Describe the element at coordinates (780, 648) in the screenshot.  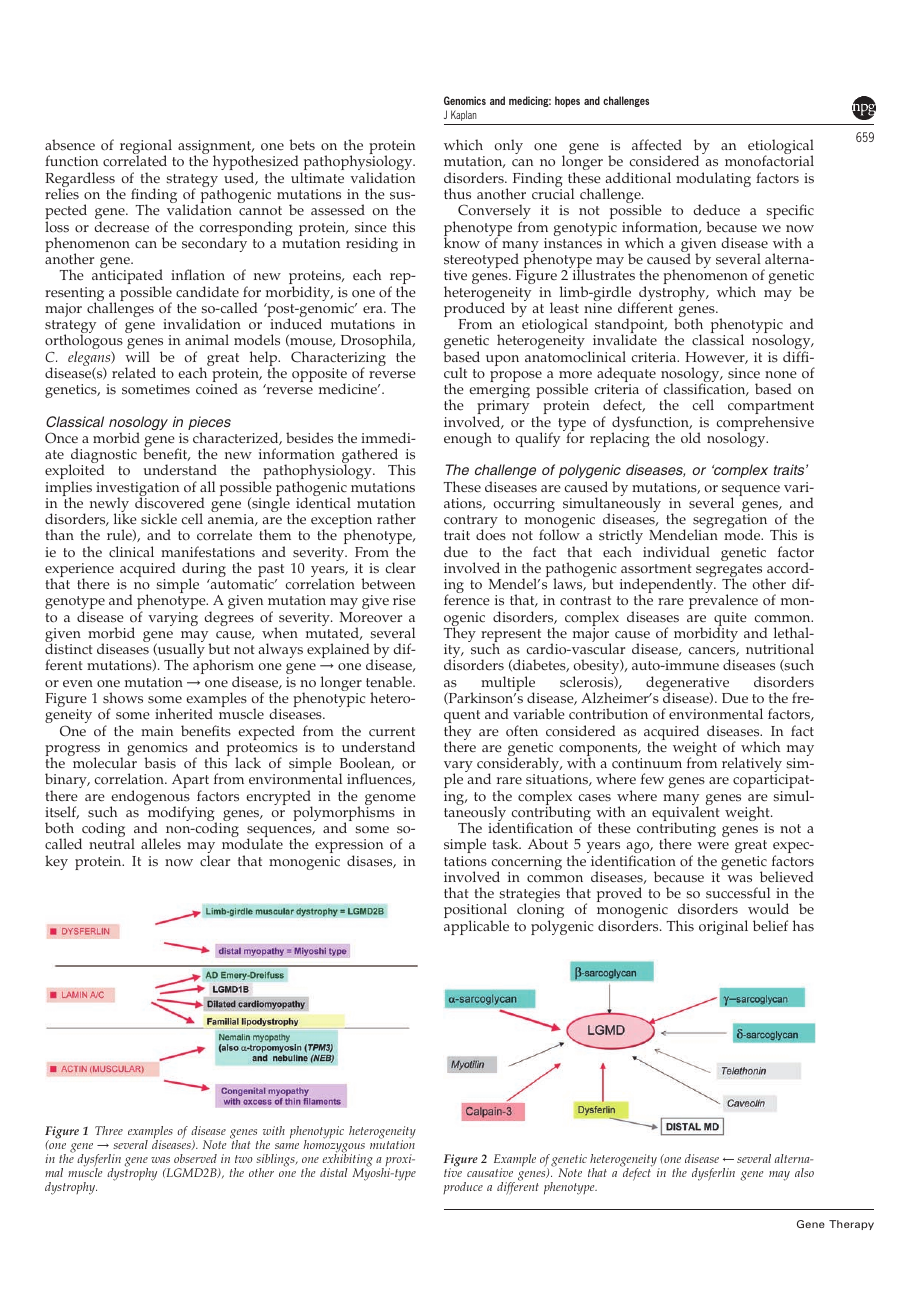
I see `nutritional` at that location.
